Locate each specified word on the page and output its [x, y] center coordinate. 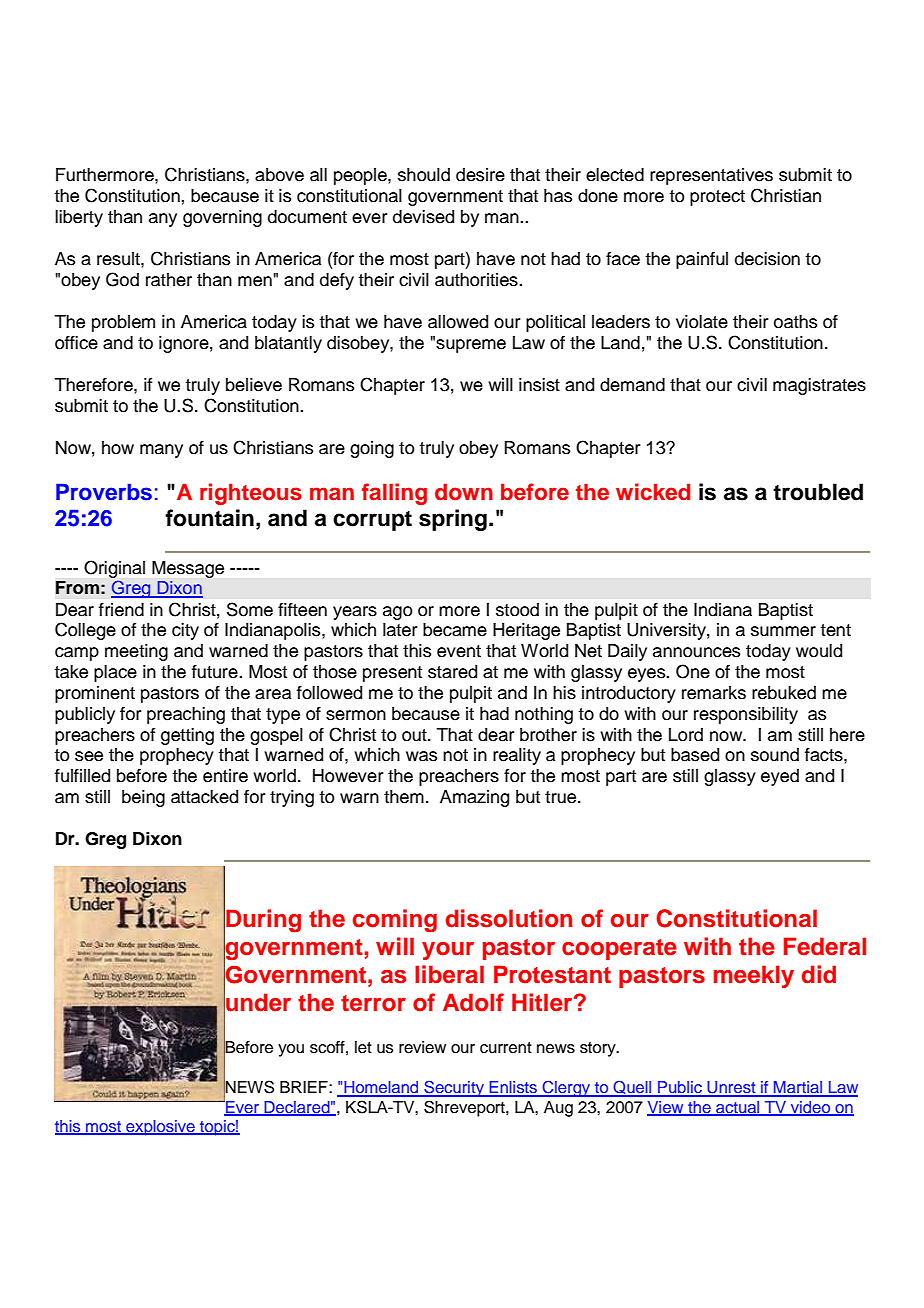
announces [696, 652]
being [143, 798]
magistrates [819, 386]
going [372, 449]
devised [423, 217]
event [459, 651]
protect [717, 198]
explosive [160, 1128]
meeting [136, 652]
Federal [825, 946]
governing [222, 218]
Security [454, 1088]
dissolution [509, 918]
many [161, 451]
